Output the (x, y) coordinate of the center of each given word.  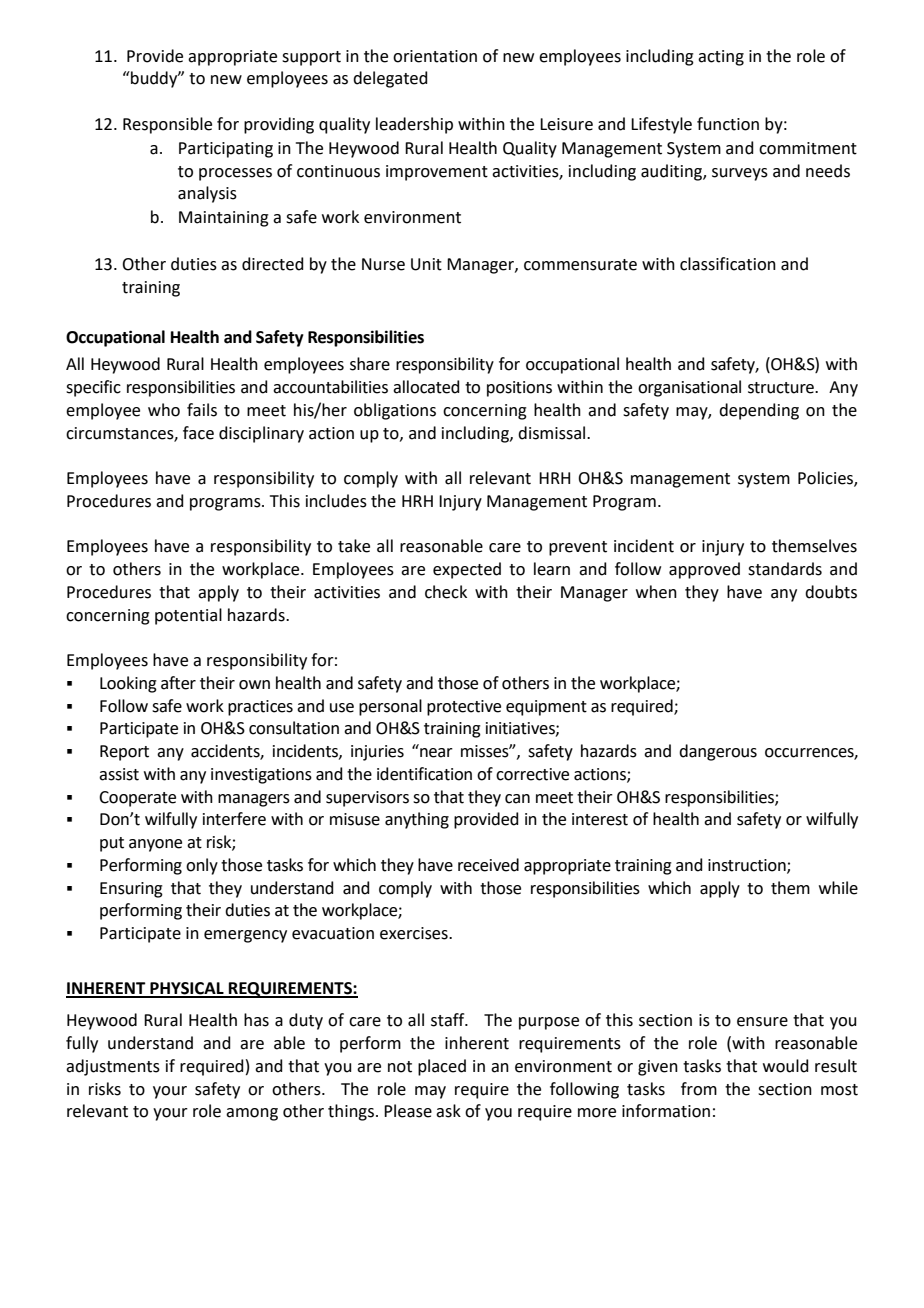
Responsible (167, 125)
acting (721, 58)
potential (188, 616)
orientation (435, 56)
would (786, 1066)
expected (467, 570)
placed (442, 1067)
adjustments (113, 1067)
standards (785, 569)
